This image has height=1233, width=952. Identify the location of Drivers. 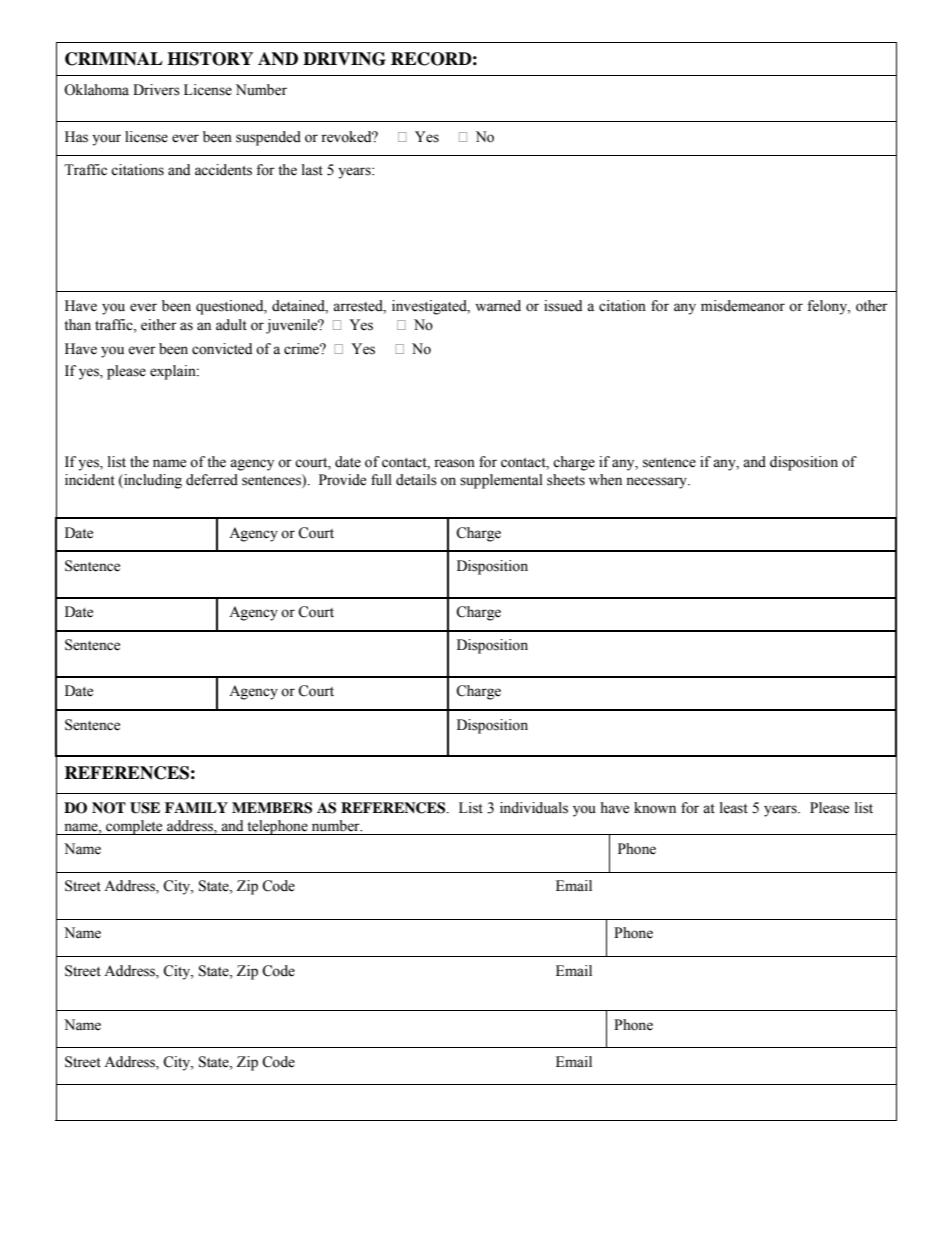
(156, 90).
